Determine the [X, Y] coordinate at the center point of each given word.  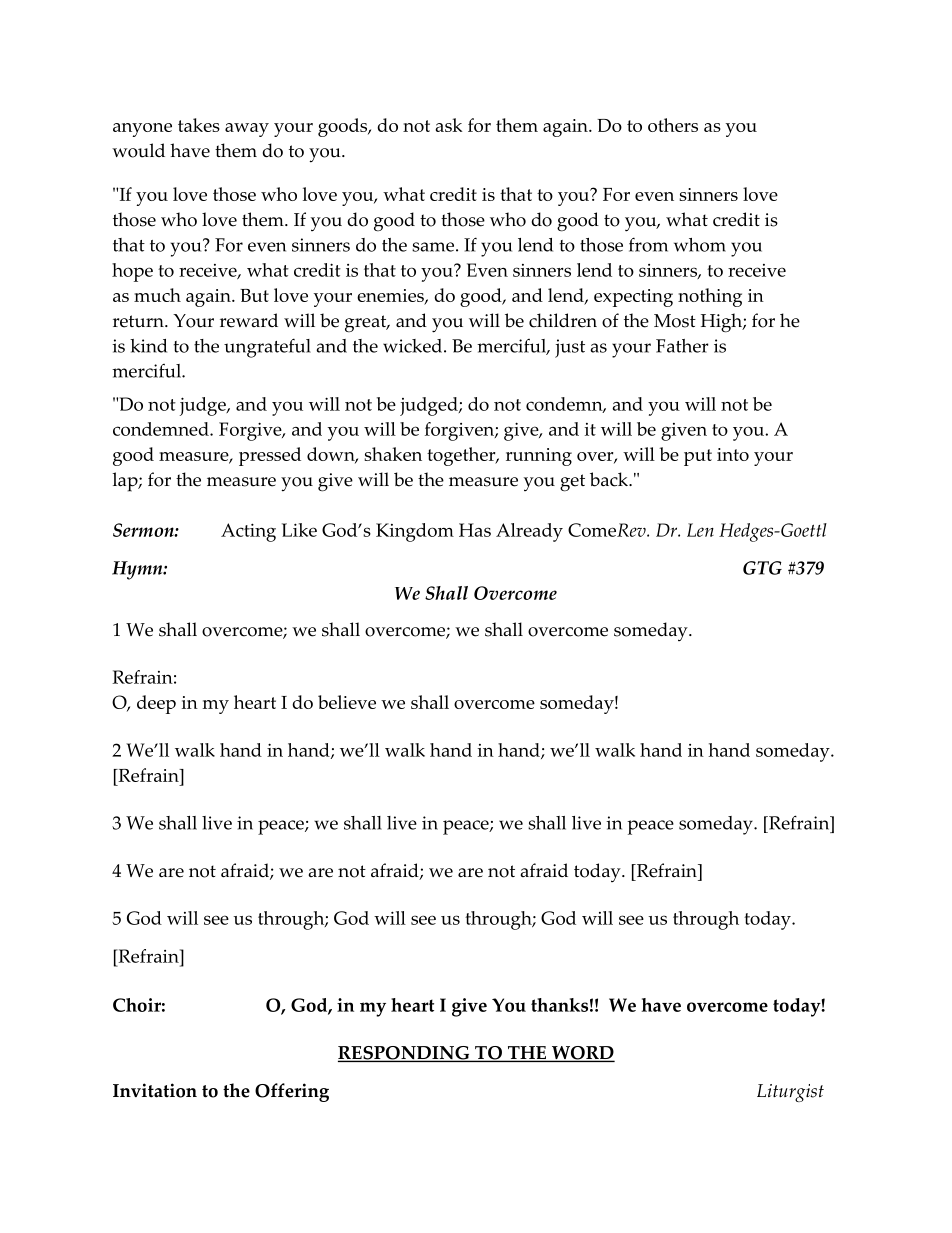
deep [156, 704]
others [673, 125]
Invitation [155, 1090]
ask [449, 125]
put [698, 457]
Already [529, 532]
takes [199, 125]
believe [347, 702]
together [462, 456]
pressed [270, 456]
